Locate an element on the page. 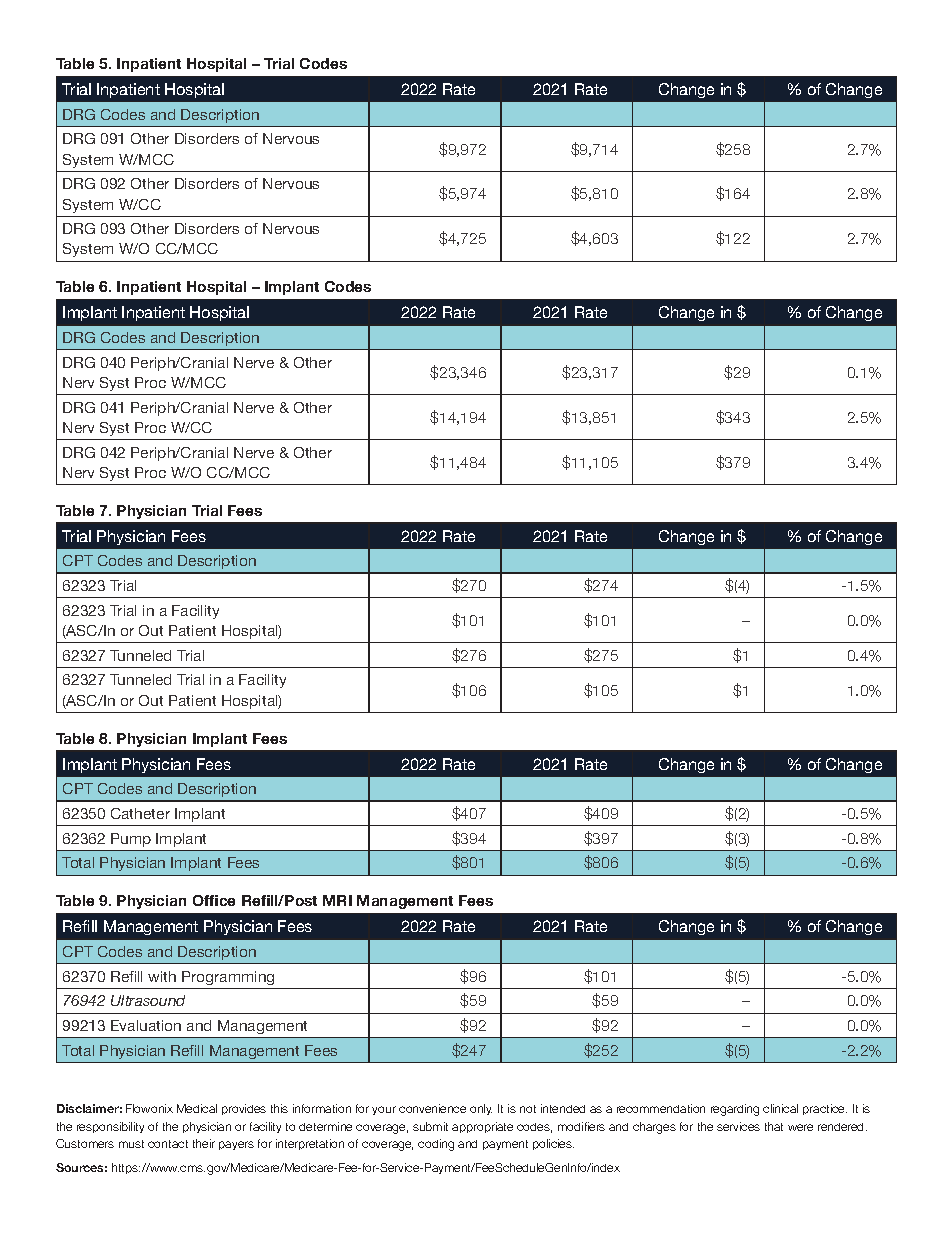 The width and height of the page is (952, 1233). MRI is located at coordinates (337, 900).
